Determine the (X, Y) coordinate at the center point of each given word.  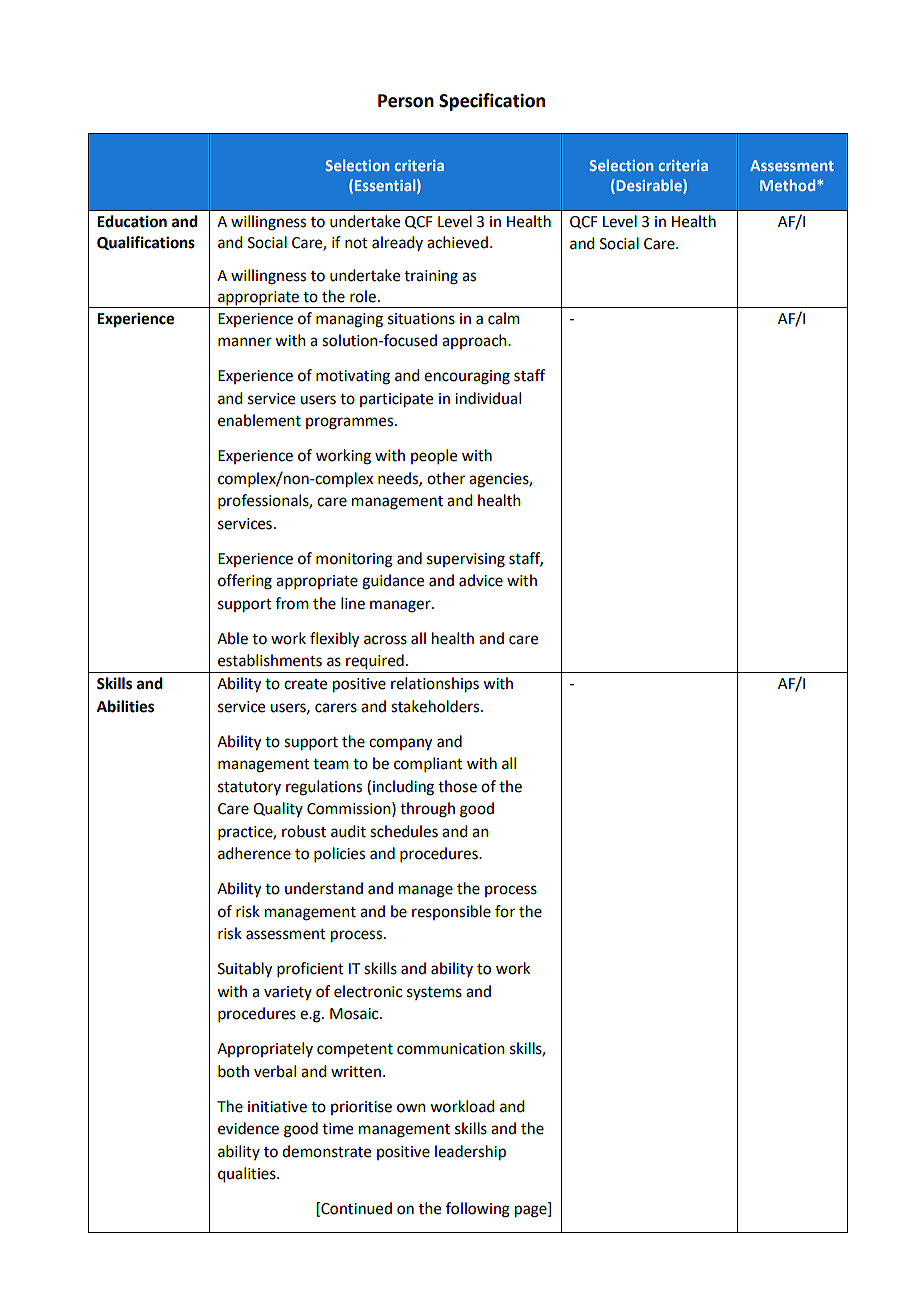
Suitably (245, 970)
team (331, 764)
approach (475, 341)
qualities (248, 1175)
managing (349, 320)
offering (245, 582)
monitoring (354, 560)
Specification (492, 102)
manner (245, 342)
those (457, 786)
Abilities (125, 706)
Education (132, 221)
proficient (310, 969)
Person (406, 101)
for (505, 911)
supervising (466, 560)
